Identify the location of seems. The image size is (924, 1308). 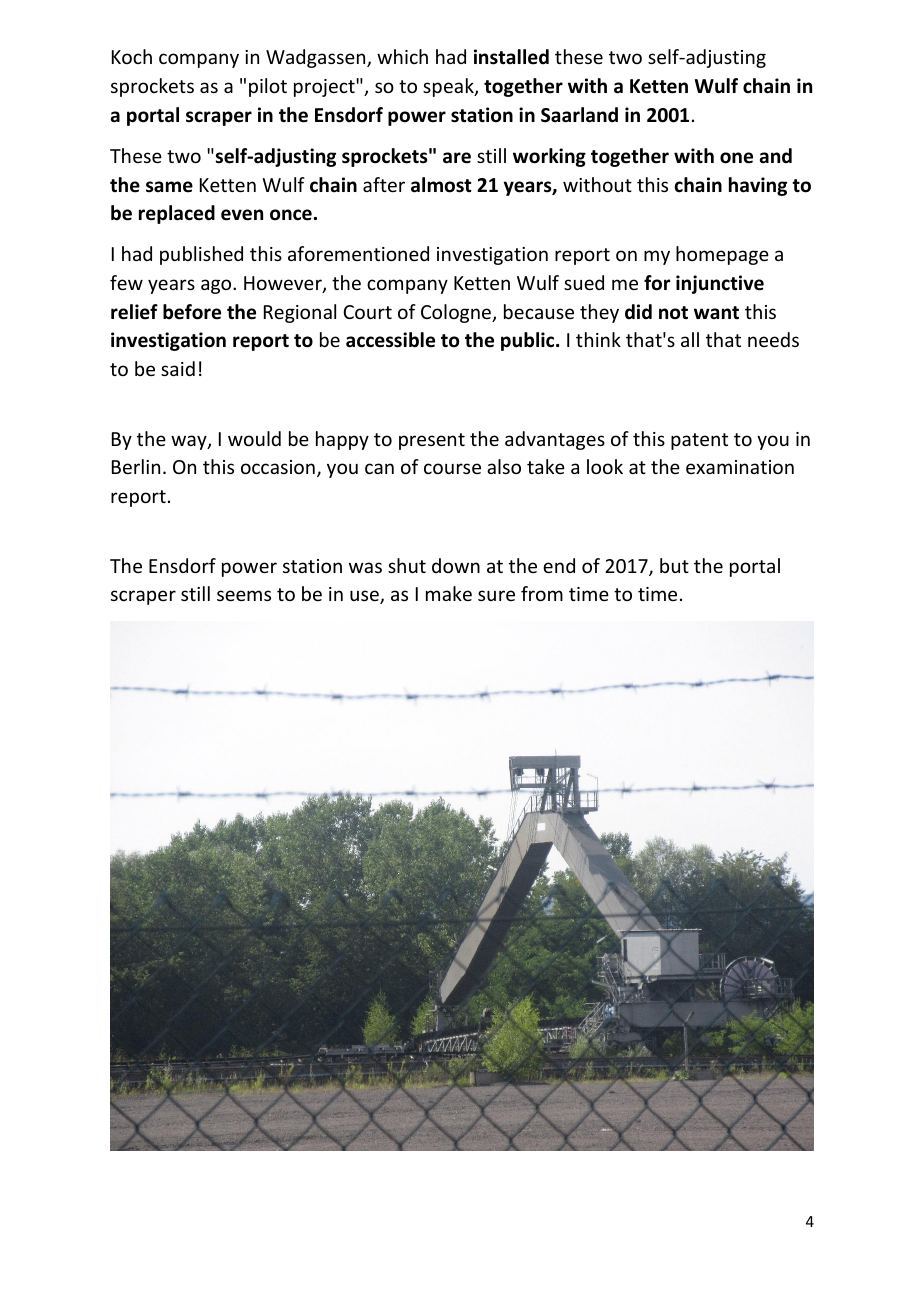
(244, 595).
